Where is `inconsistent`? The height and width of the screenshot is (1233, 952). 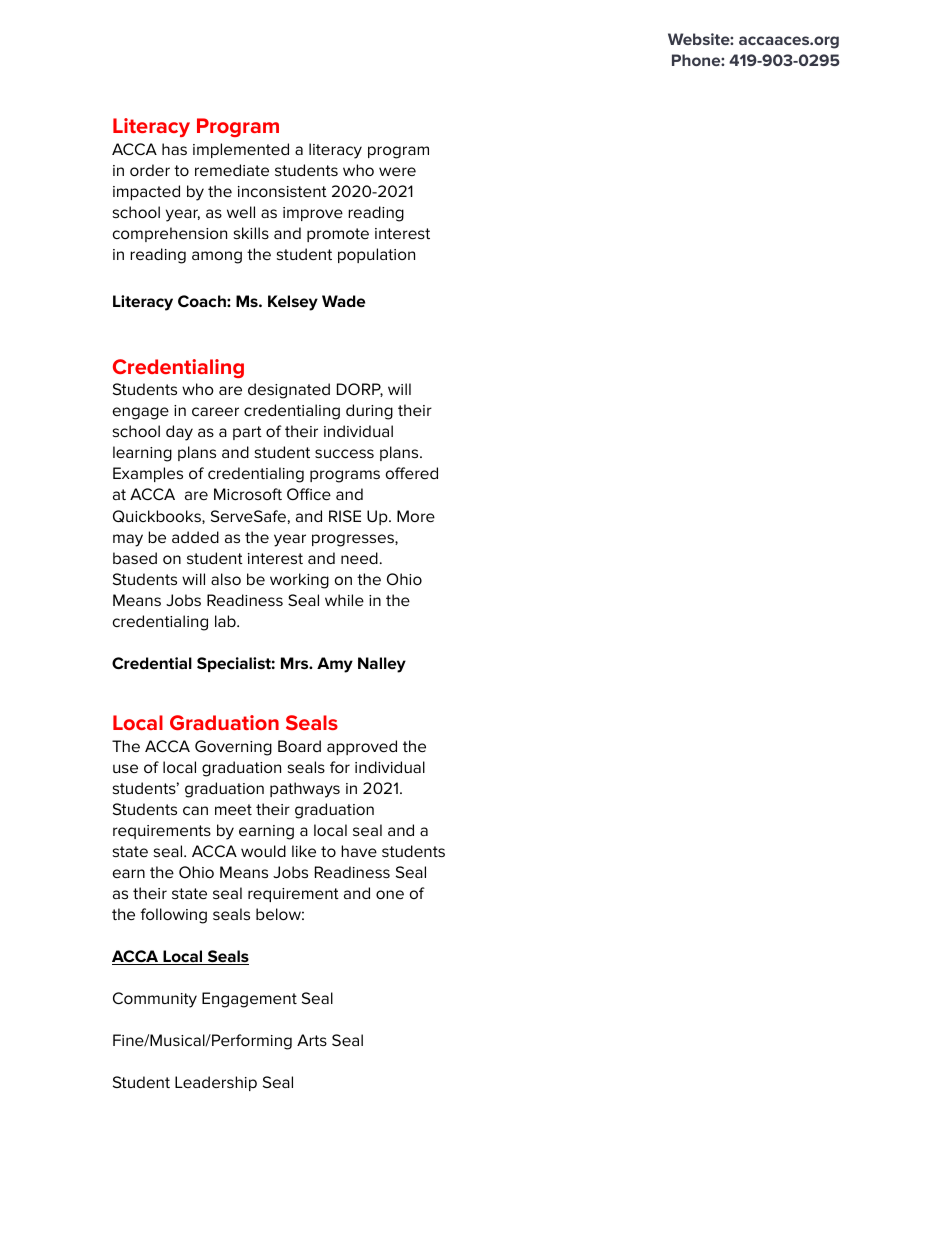 inconsistent is located at coordinates (282, 191).
